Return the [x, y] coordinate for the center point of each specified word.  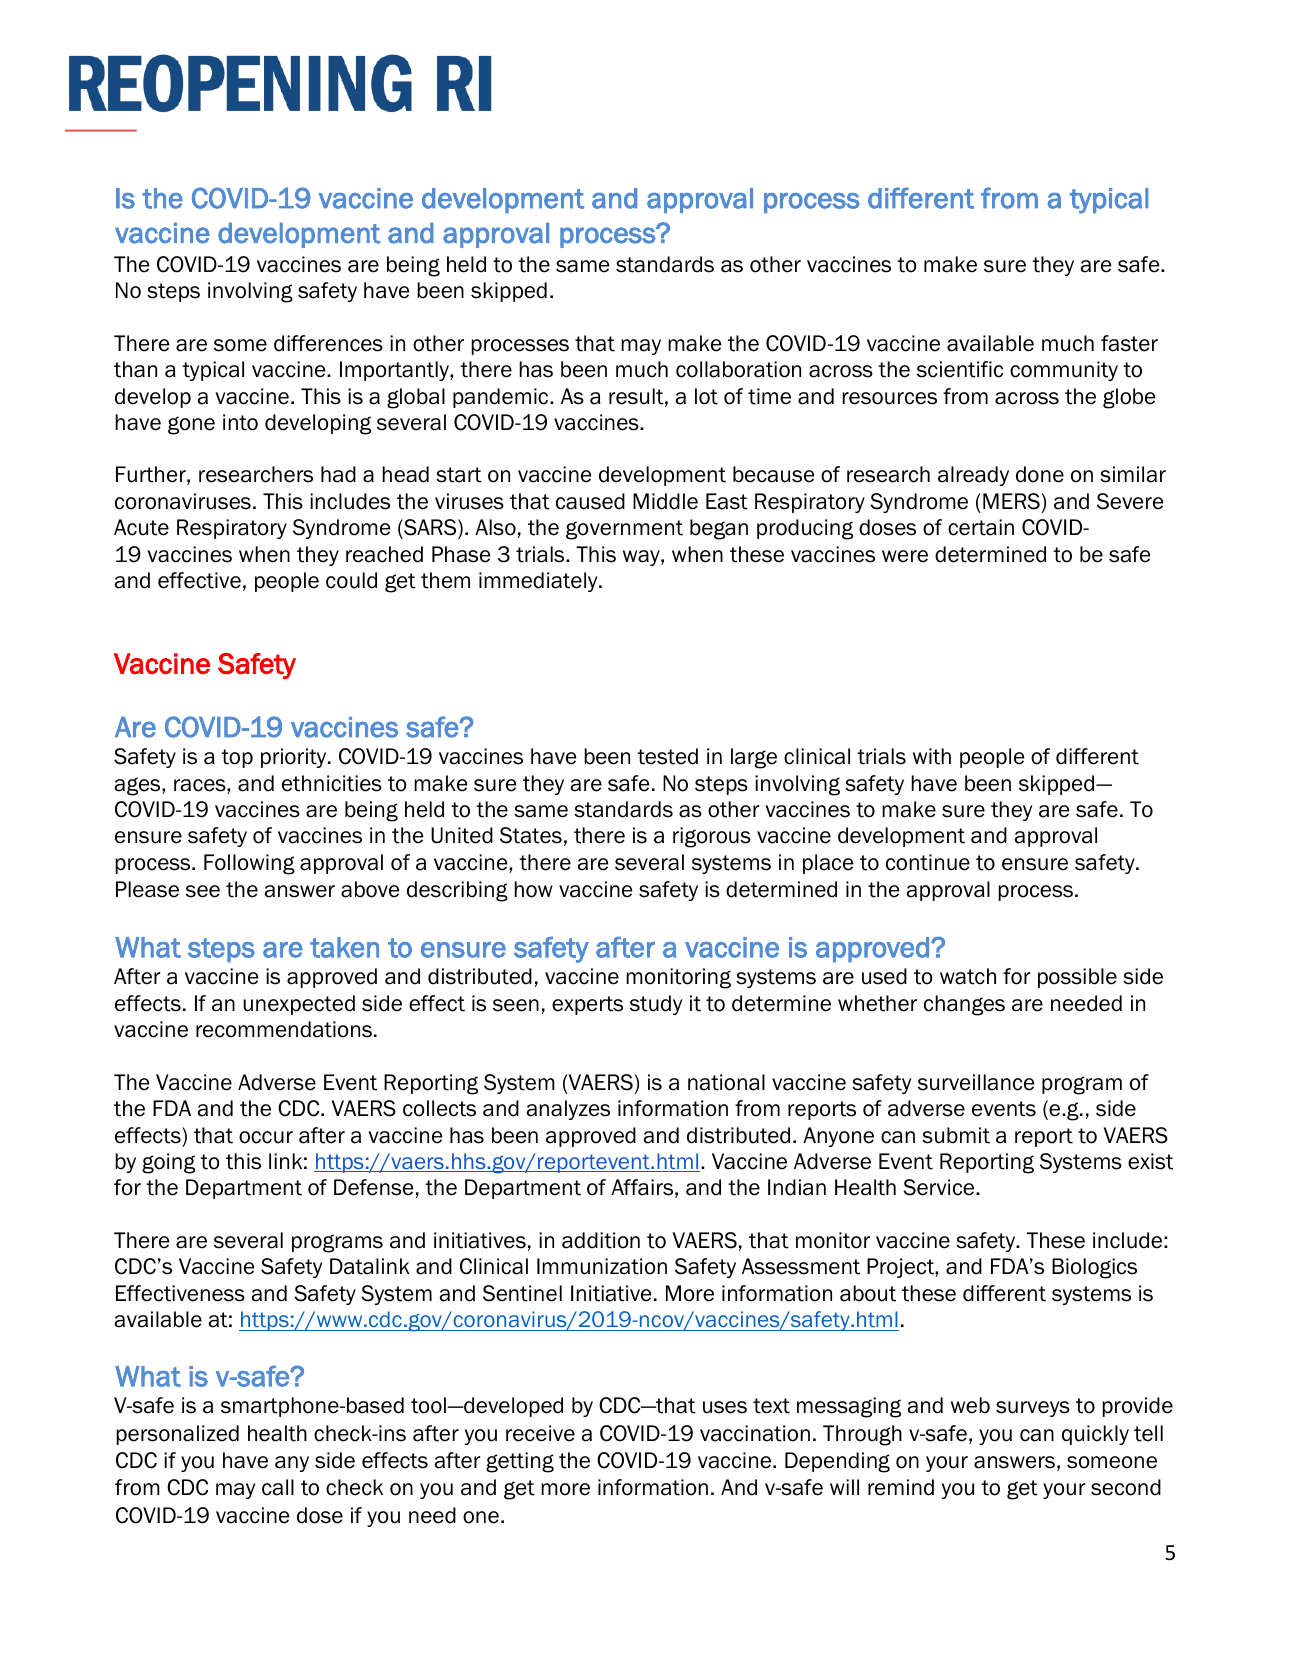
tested [667, 756]
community [1064, 371]
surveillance [976, 1082]
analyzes [568, 1110]
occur [266, 1137]
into [240, 422]
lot [706, 396]
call [278, 1487]
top [237, 758]
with [932, 756]
